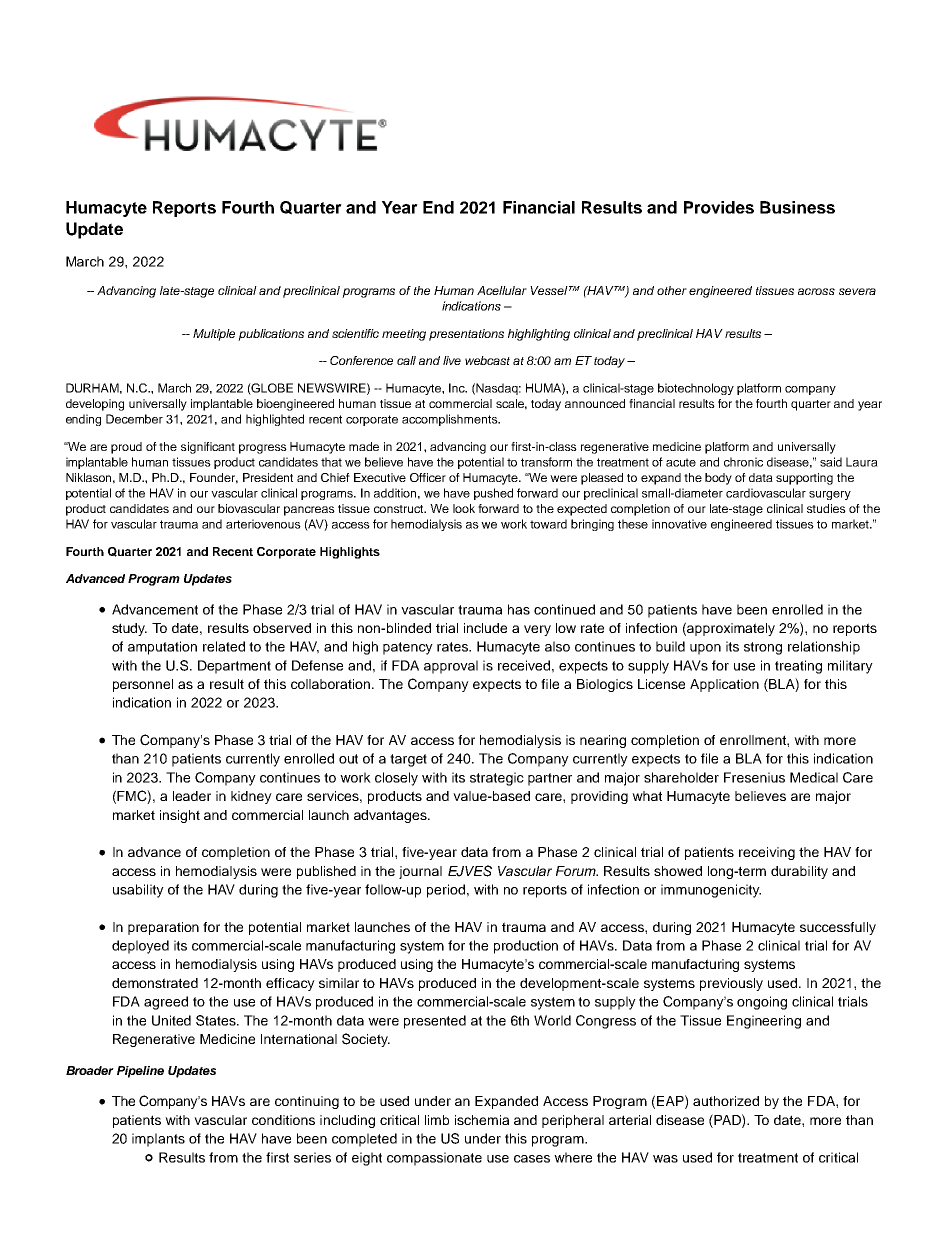  I want to click on authorized, so click(726, 1101).
